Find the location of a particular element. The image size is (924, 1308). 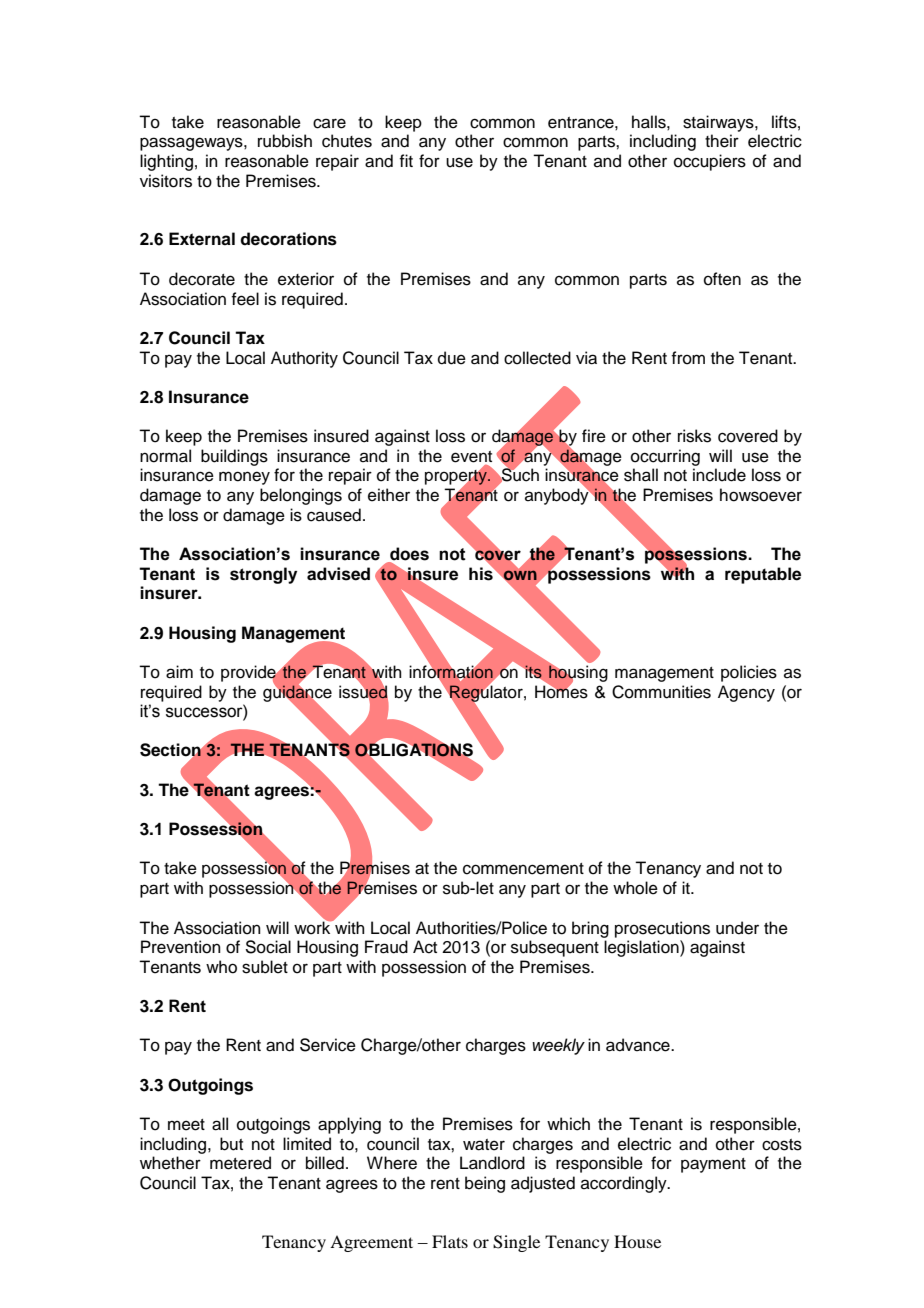

rubbish is located at coordinates (285, 141).
